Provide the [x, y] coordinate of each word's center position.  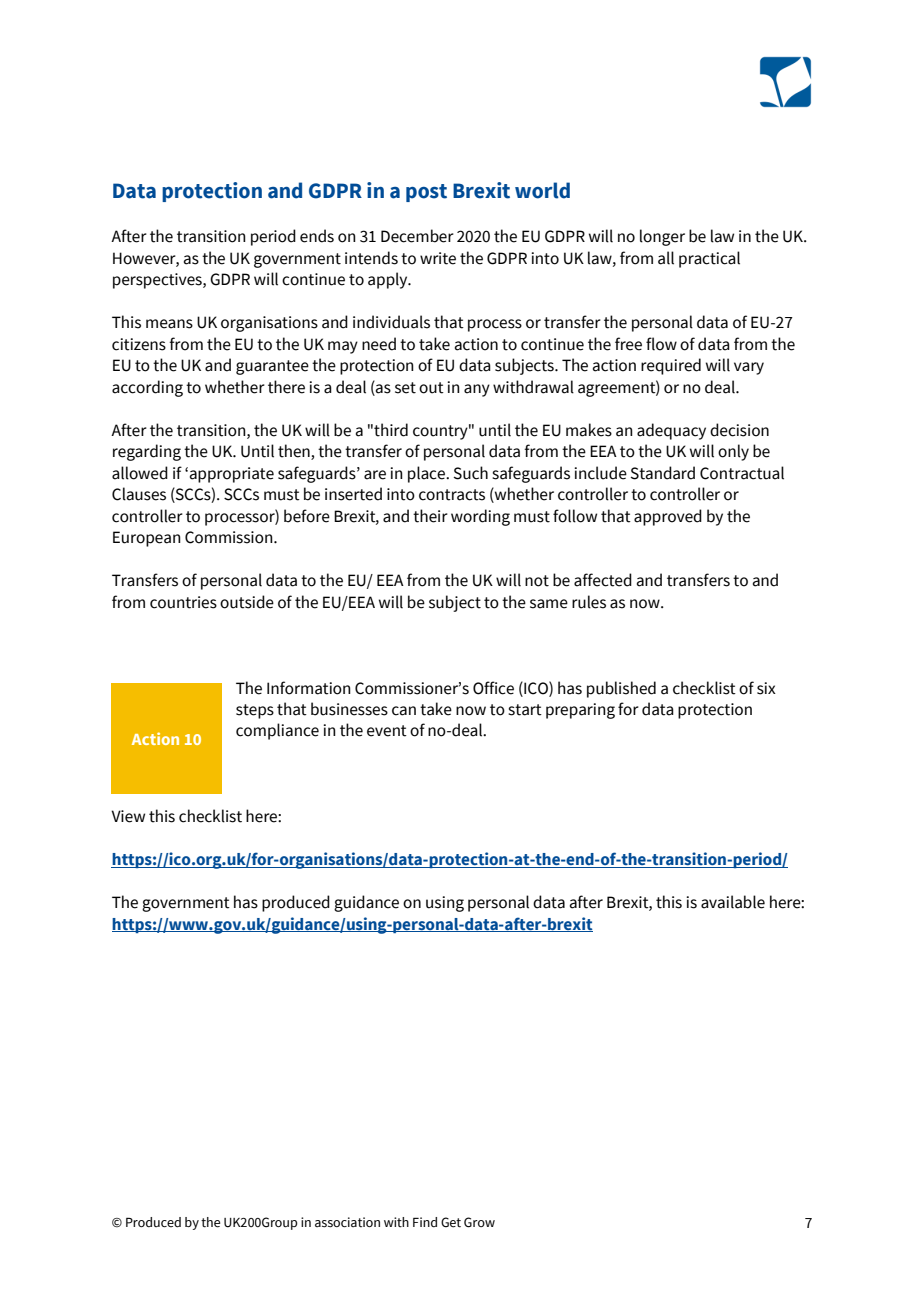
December [417, 236]
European [147, 539]
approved [668, 517]
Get [451, 1222]
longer [662, 237]
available [733, 902]
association [347, 1222]
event [387, 731]
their [430, 516]
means [169, 324]
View [128, 816]
